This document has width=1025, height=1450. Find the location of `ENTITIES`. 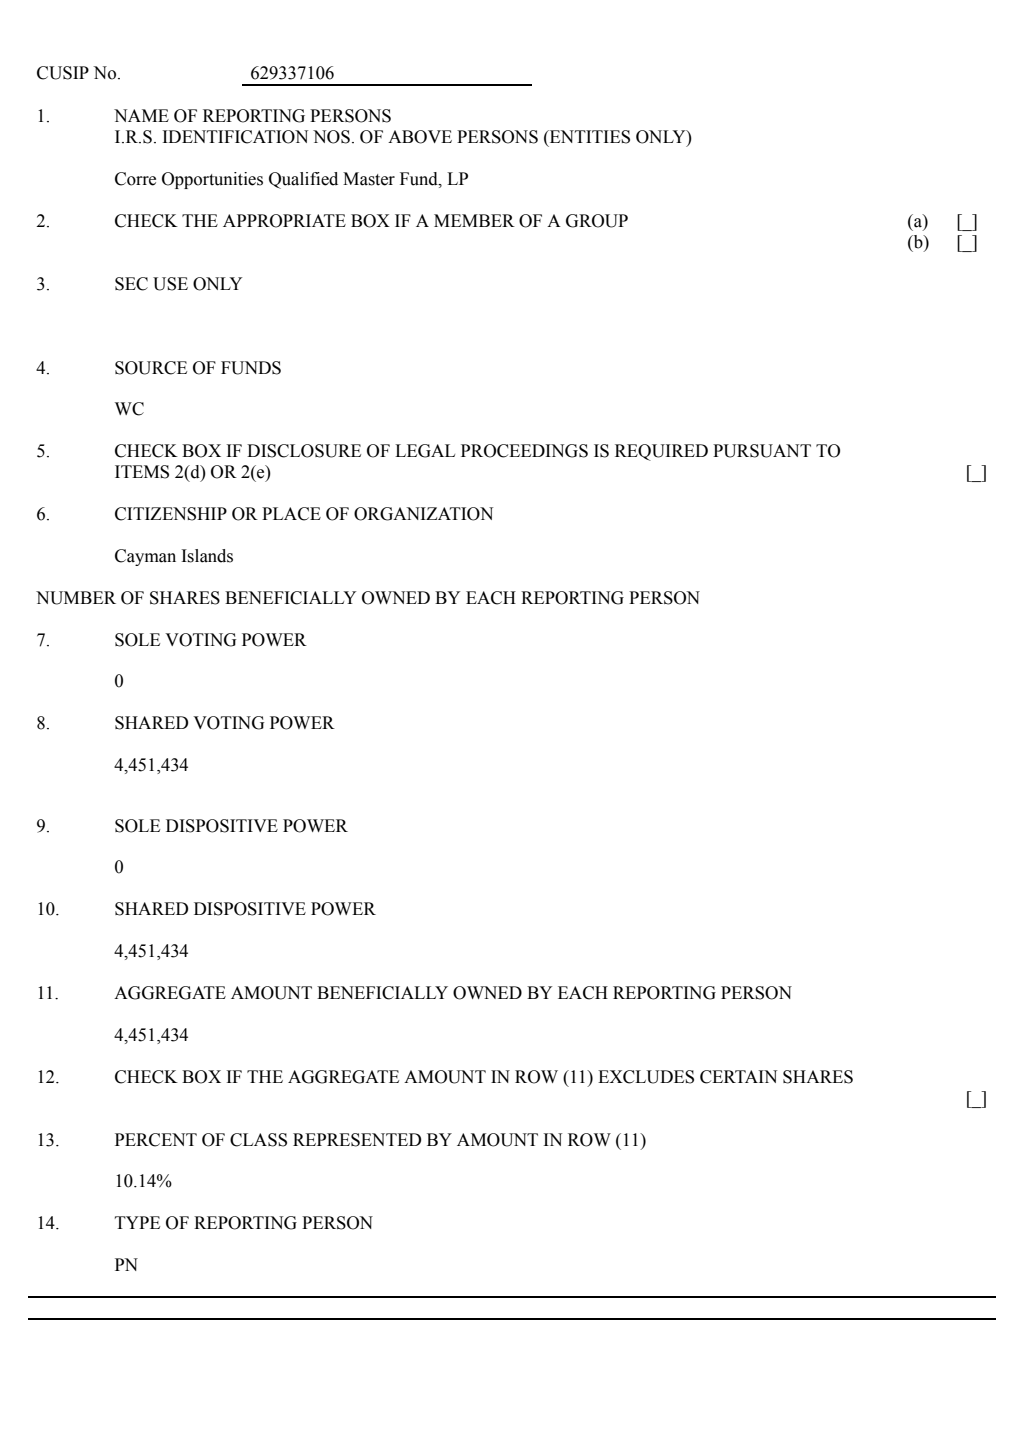

ENTITIES is located at coordinates (589, 137).
